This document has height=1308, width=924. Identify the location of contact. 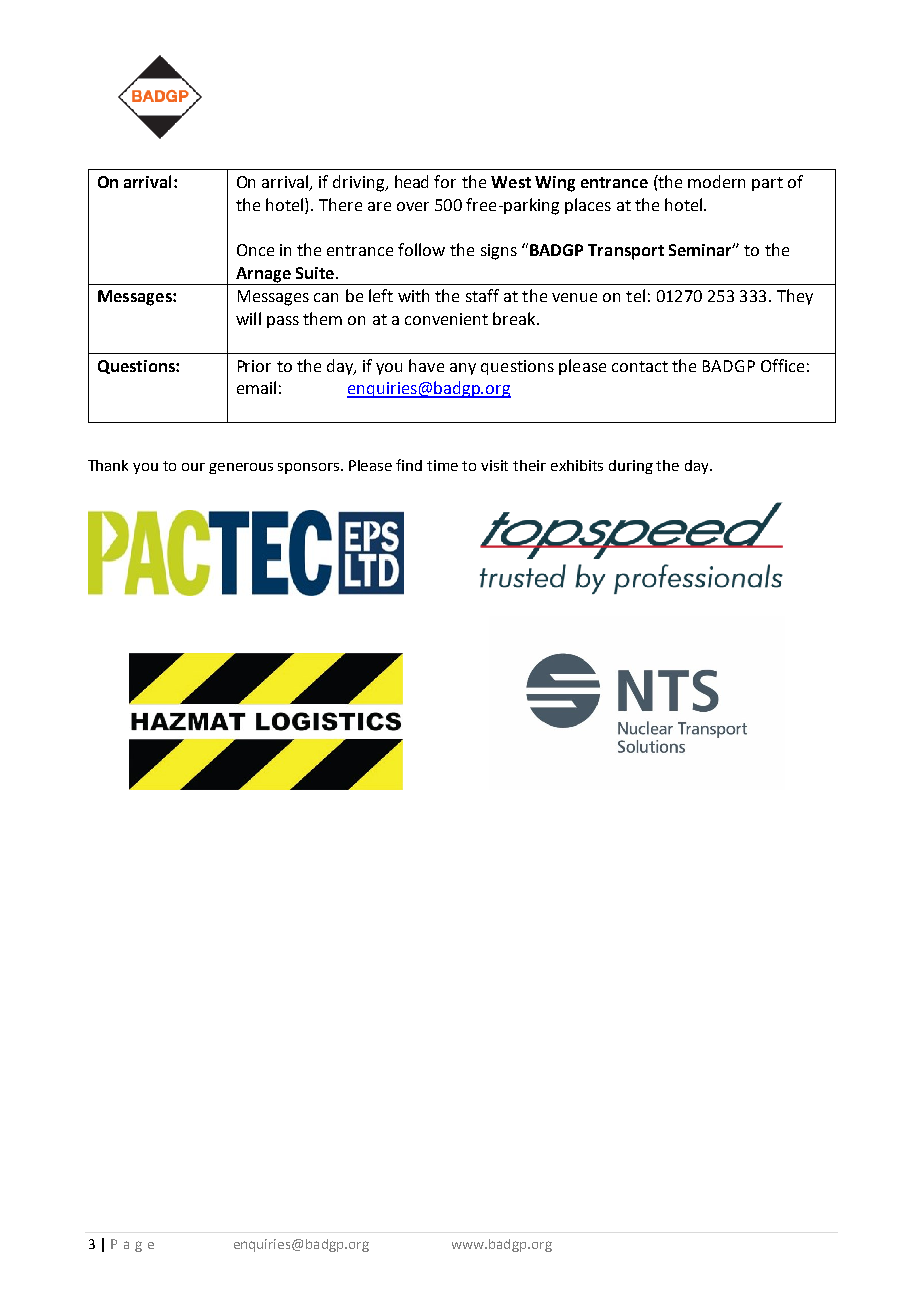
(640, 366).
